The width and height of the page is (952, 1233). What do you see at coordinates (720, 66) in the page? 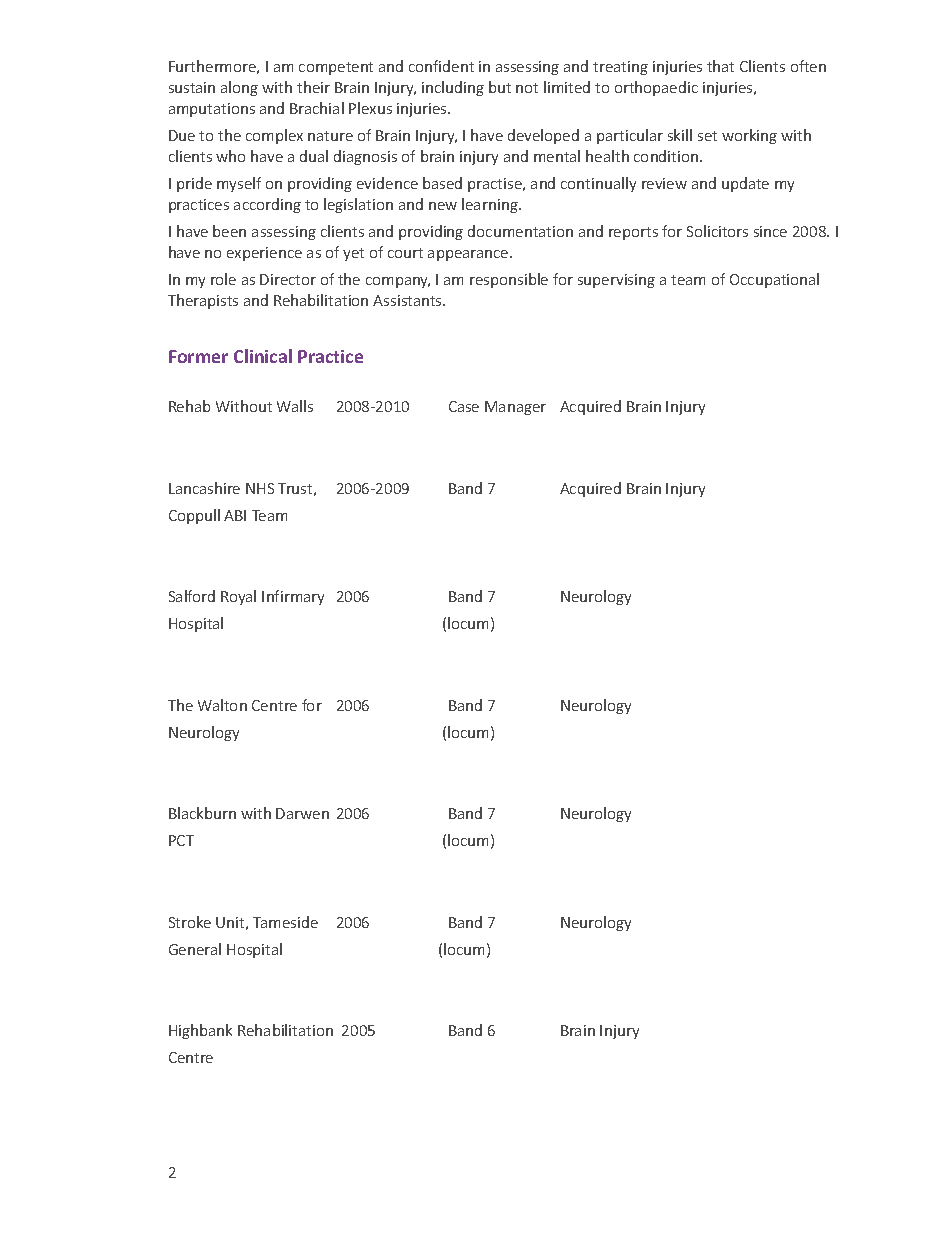
I see `that` at bounding box center [720, 66].
